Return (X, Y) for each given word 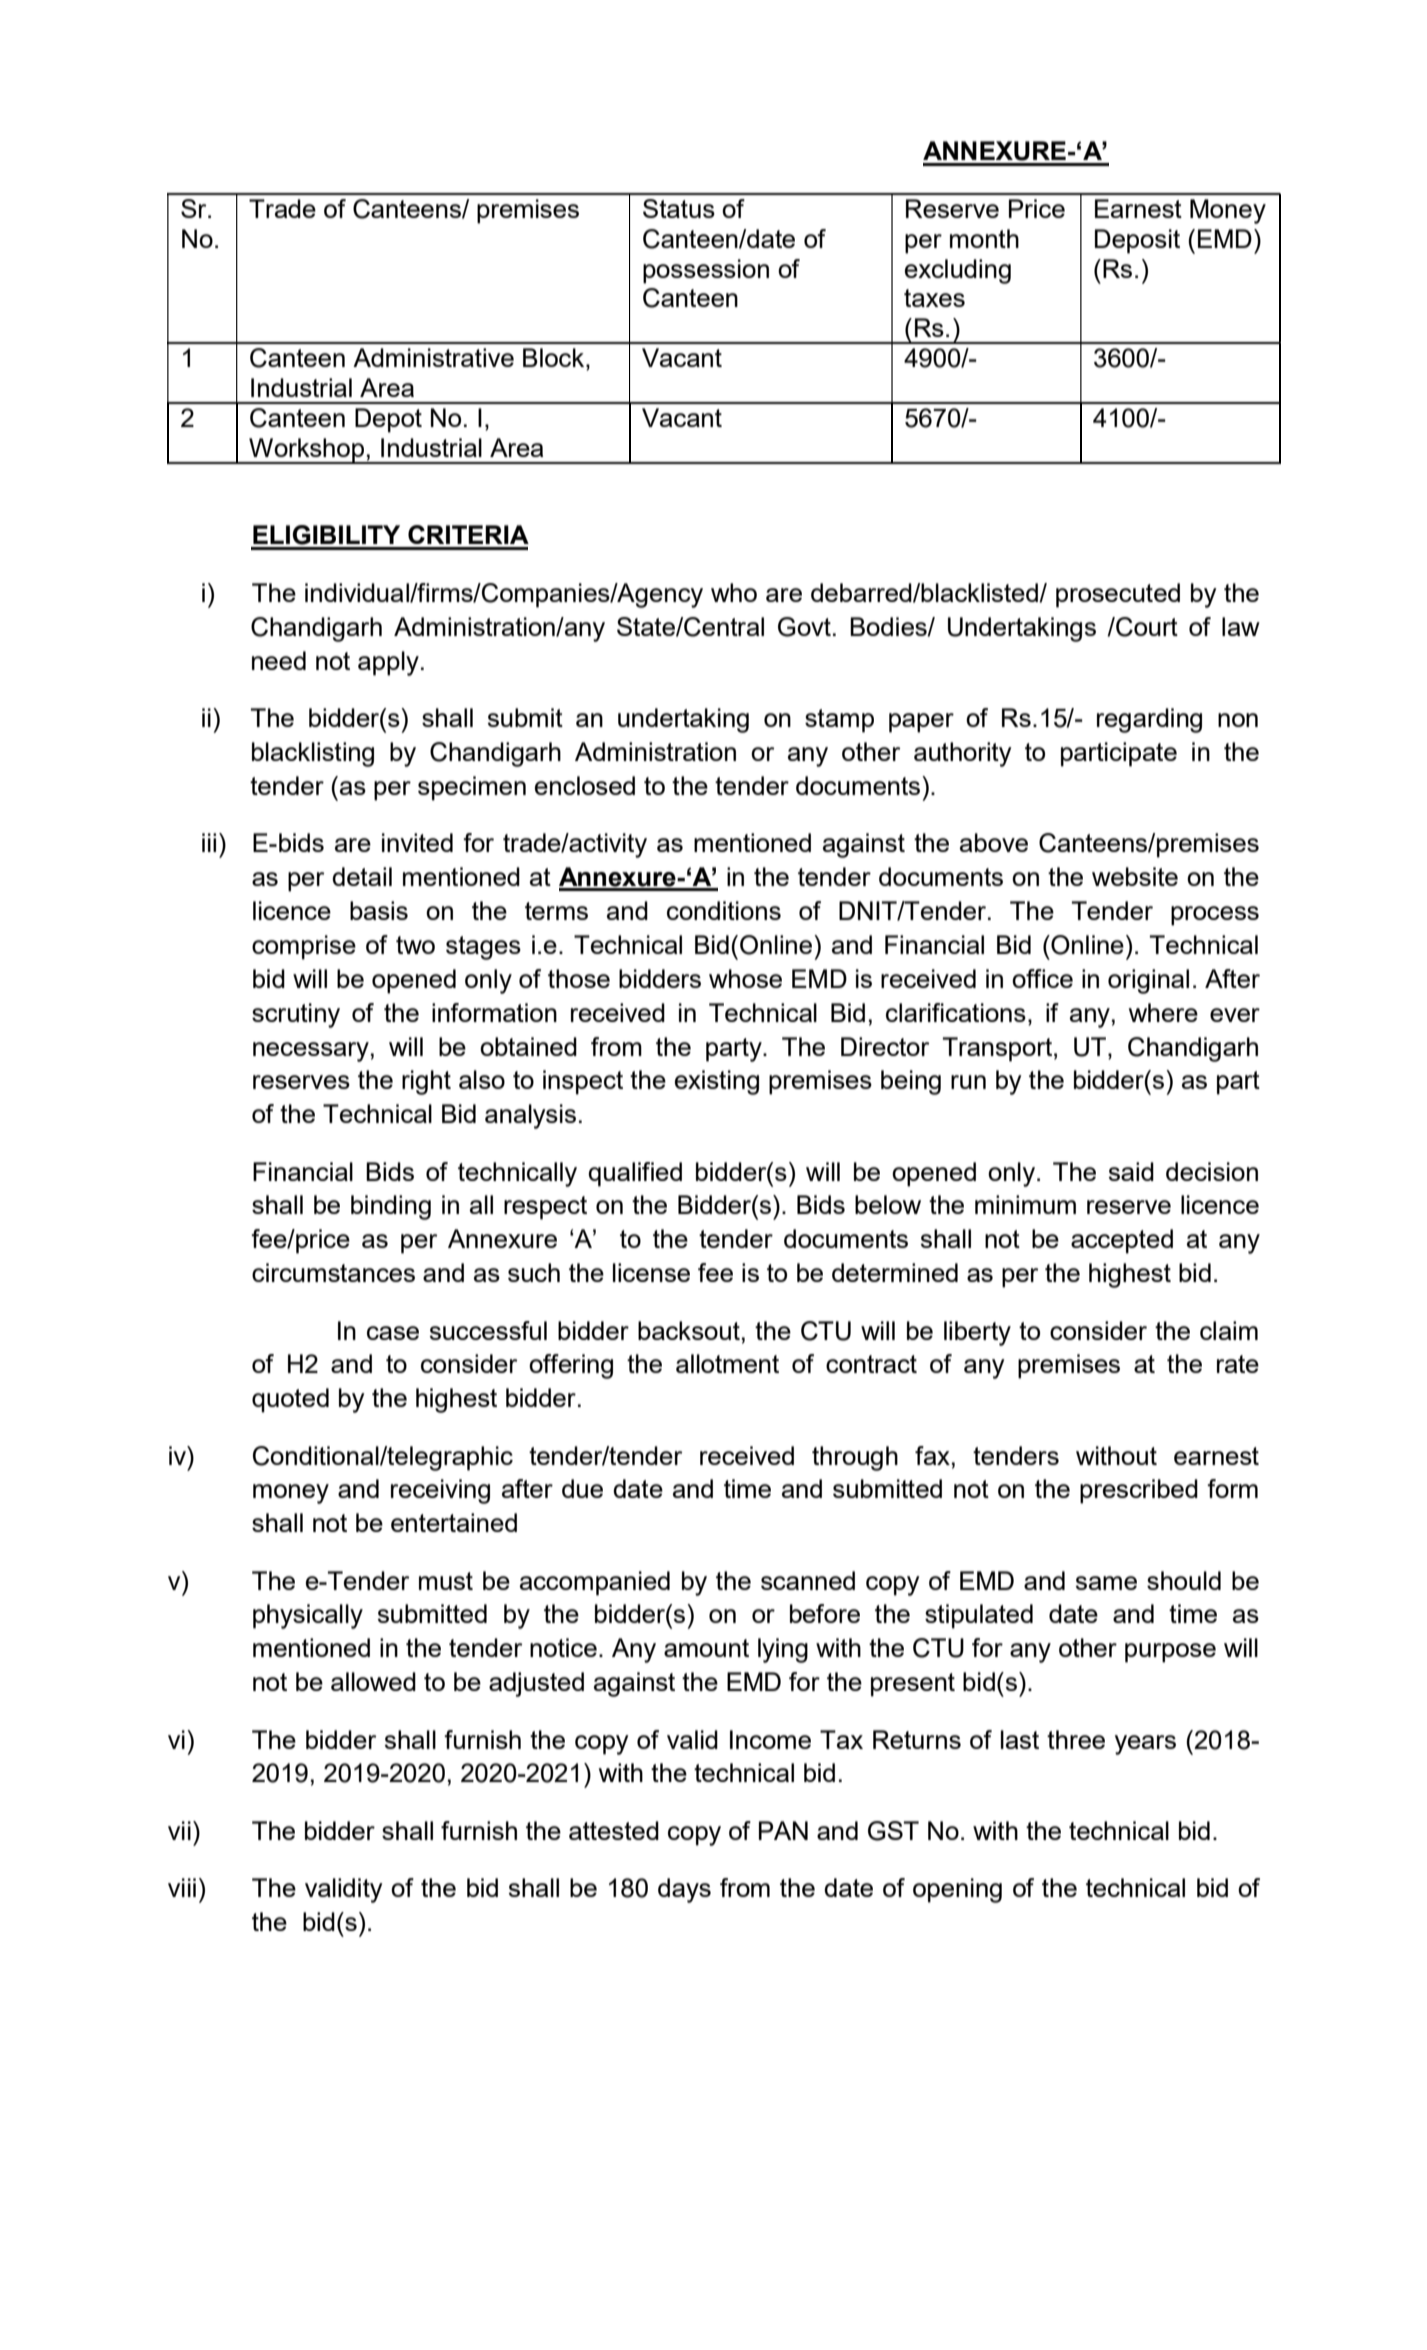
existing (717, 1082)
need (279, 660)
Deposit (1137, 241)
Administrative (433, 357)
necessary (311, 1052)
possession (706, 271)
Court (1146, 627)
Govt (804, 627)
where (1163, 1012)
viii (182, 1887)
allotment (727, 1363)
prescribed (1139, 1491)
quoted (290, 1400)
